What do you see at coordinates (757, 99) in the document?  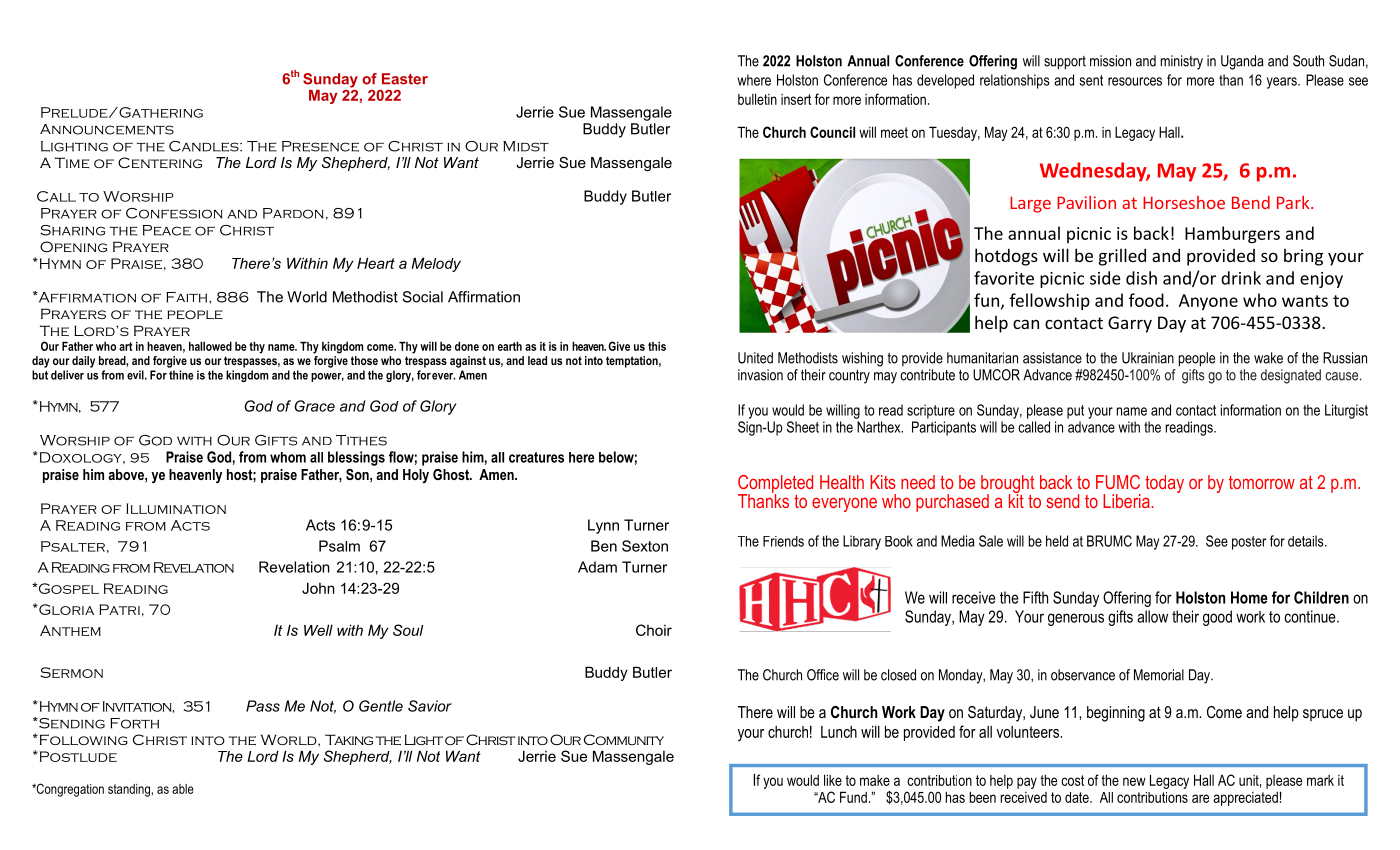 I see `bulletin` at bounding box center [757, 99].
